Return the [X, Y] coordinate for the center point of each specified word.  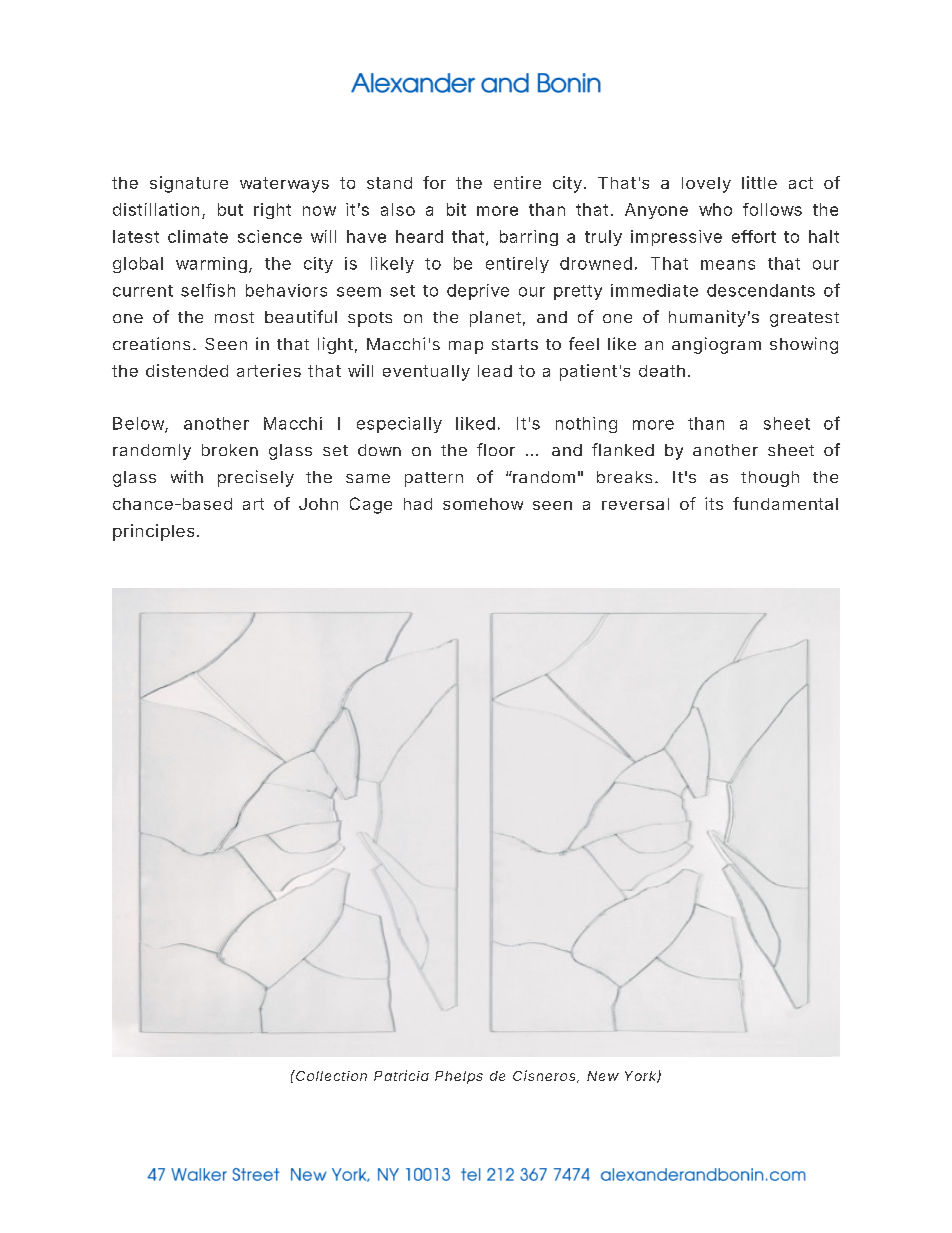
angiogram [716, 345]
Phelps [459, 1077]
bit [456, 209]
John [318, 504]
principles [153, 532]
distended [187, 370]
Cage [371, 505]
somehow [483, 504]
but [230, 209]
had [418, 504]
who [715, 209]
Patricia [401, 1075]
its [714, 503]
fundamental [785, 503]
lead [495, 371]
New [603, 1076]
